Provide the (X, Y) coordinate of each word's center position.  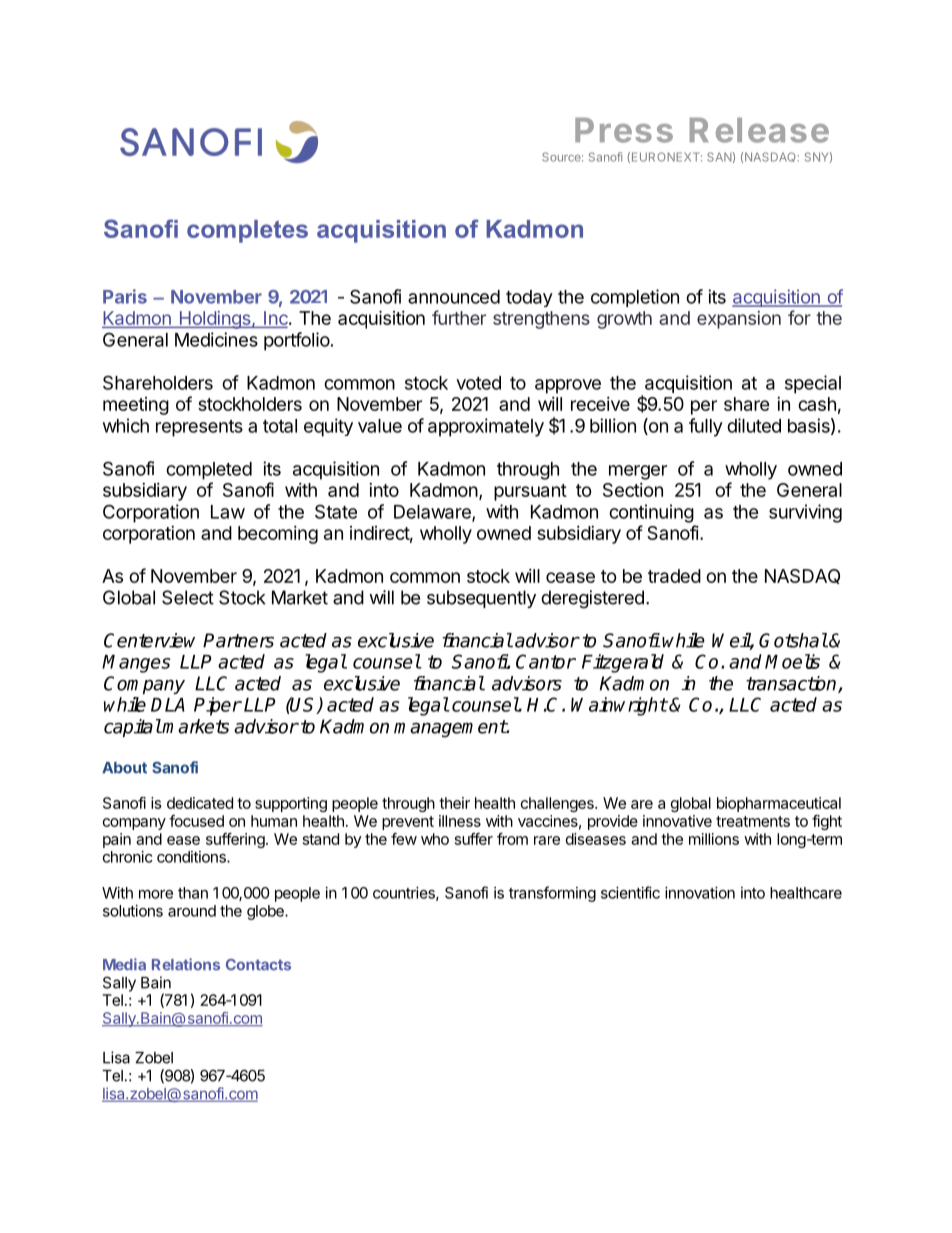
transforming (552, 894)
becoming (278, 535)
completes (247, 231)
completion (635, 298)
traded (674, 576)
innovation (700, 893)
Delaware (433, 513)
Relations (186, 964)
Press (624, 130)
